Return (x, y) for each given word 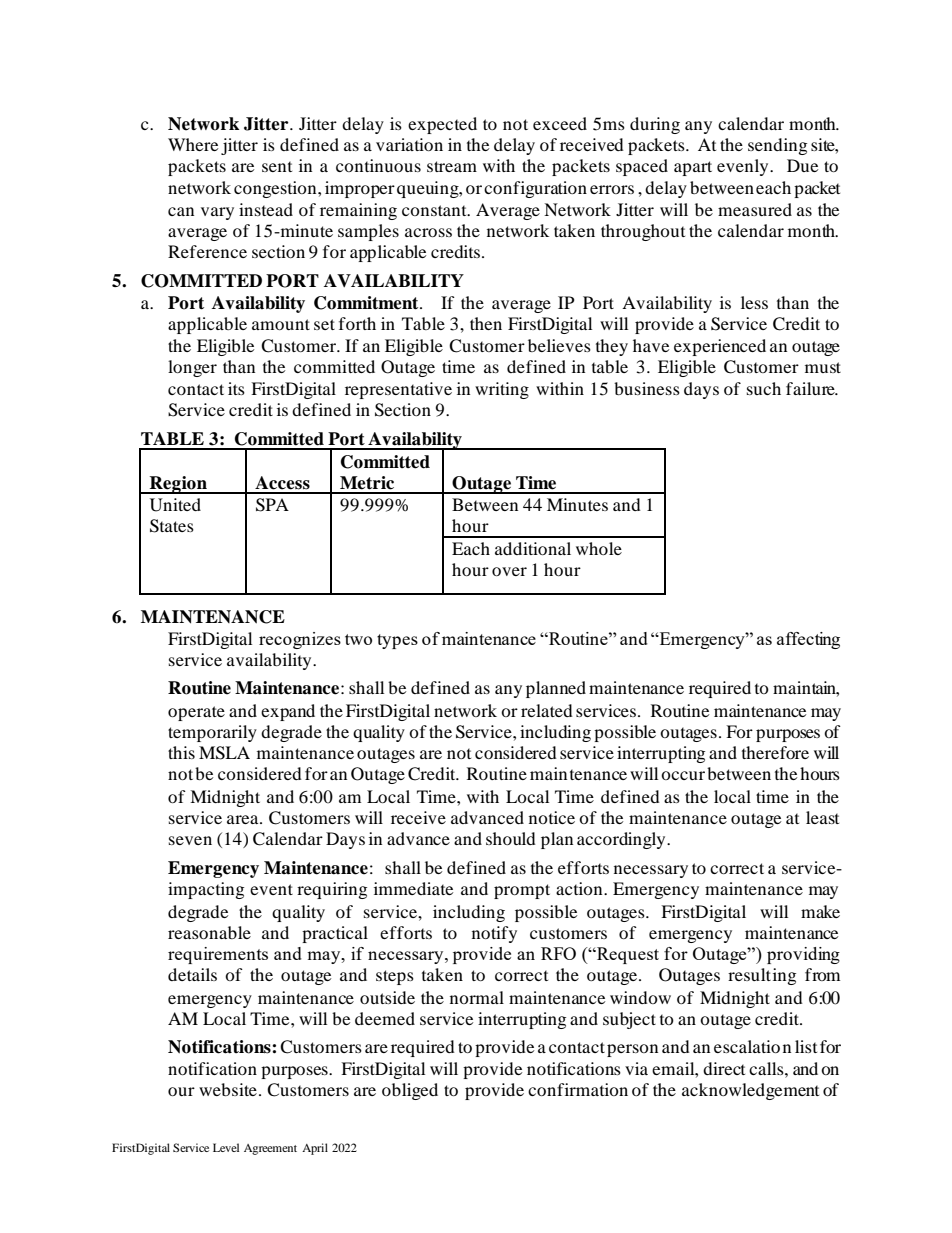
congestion (276, 189)
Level (226, 1147)
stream (452, 166)
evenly (744, 167)
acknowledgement (750, 1091)
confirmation (578, 1089)
